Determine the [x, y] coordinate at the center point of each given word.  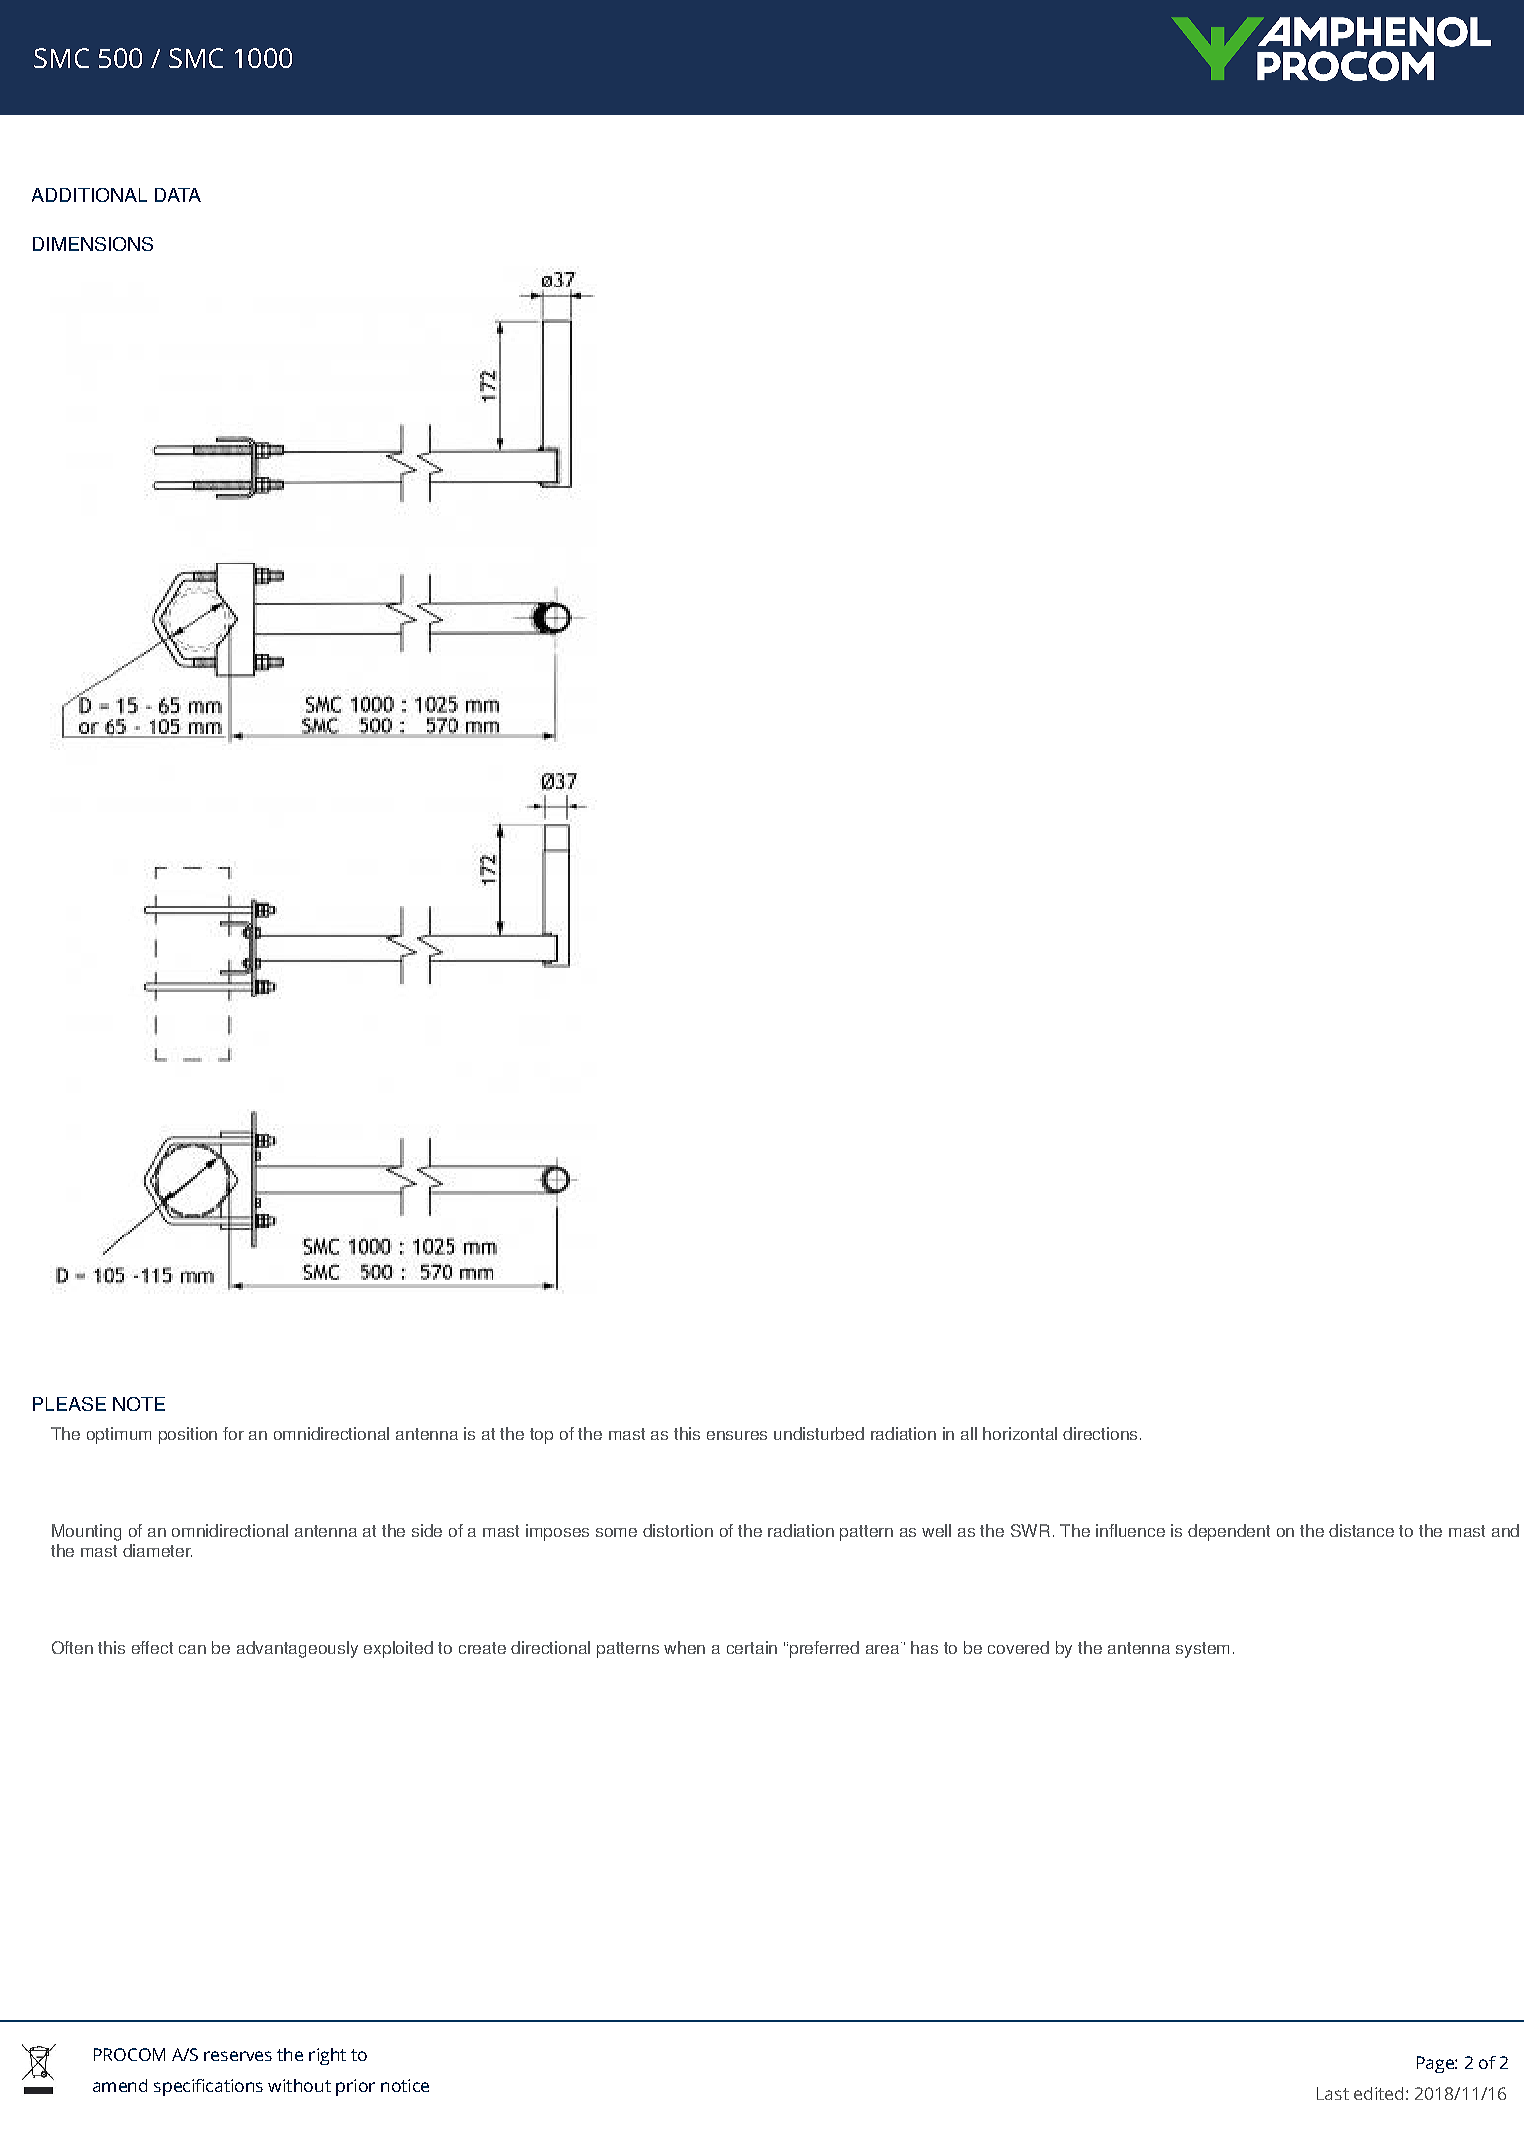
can [192, 1649]
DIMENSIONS [93, 244]
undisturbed [819, 1433]
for [233, 1433]
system [1202, 1650]
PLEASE [69, 1404]
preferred [823, 1649]
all [969, 1433]
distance [1361, 1530]
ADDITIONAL [89, 195]
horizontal [1020, 1433]
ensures [737, 1435]
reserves [238, 2056]
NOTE [139, 1404]
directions [1100, 1433]
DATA [178, 195]
